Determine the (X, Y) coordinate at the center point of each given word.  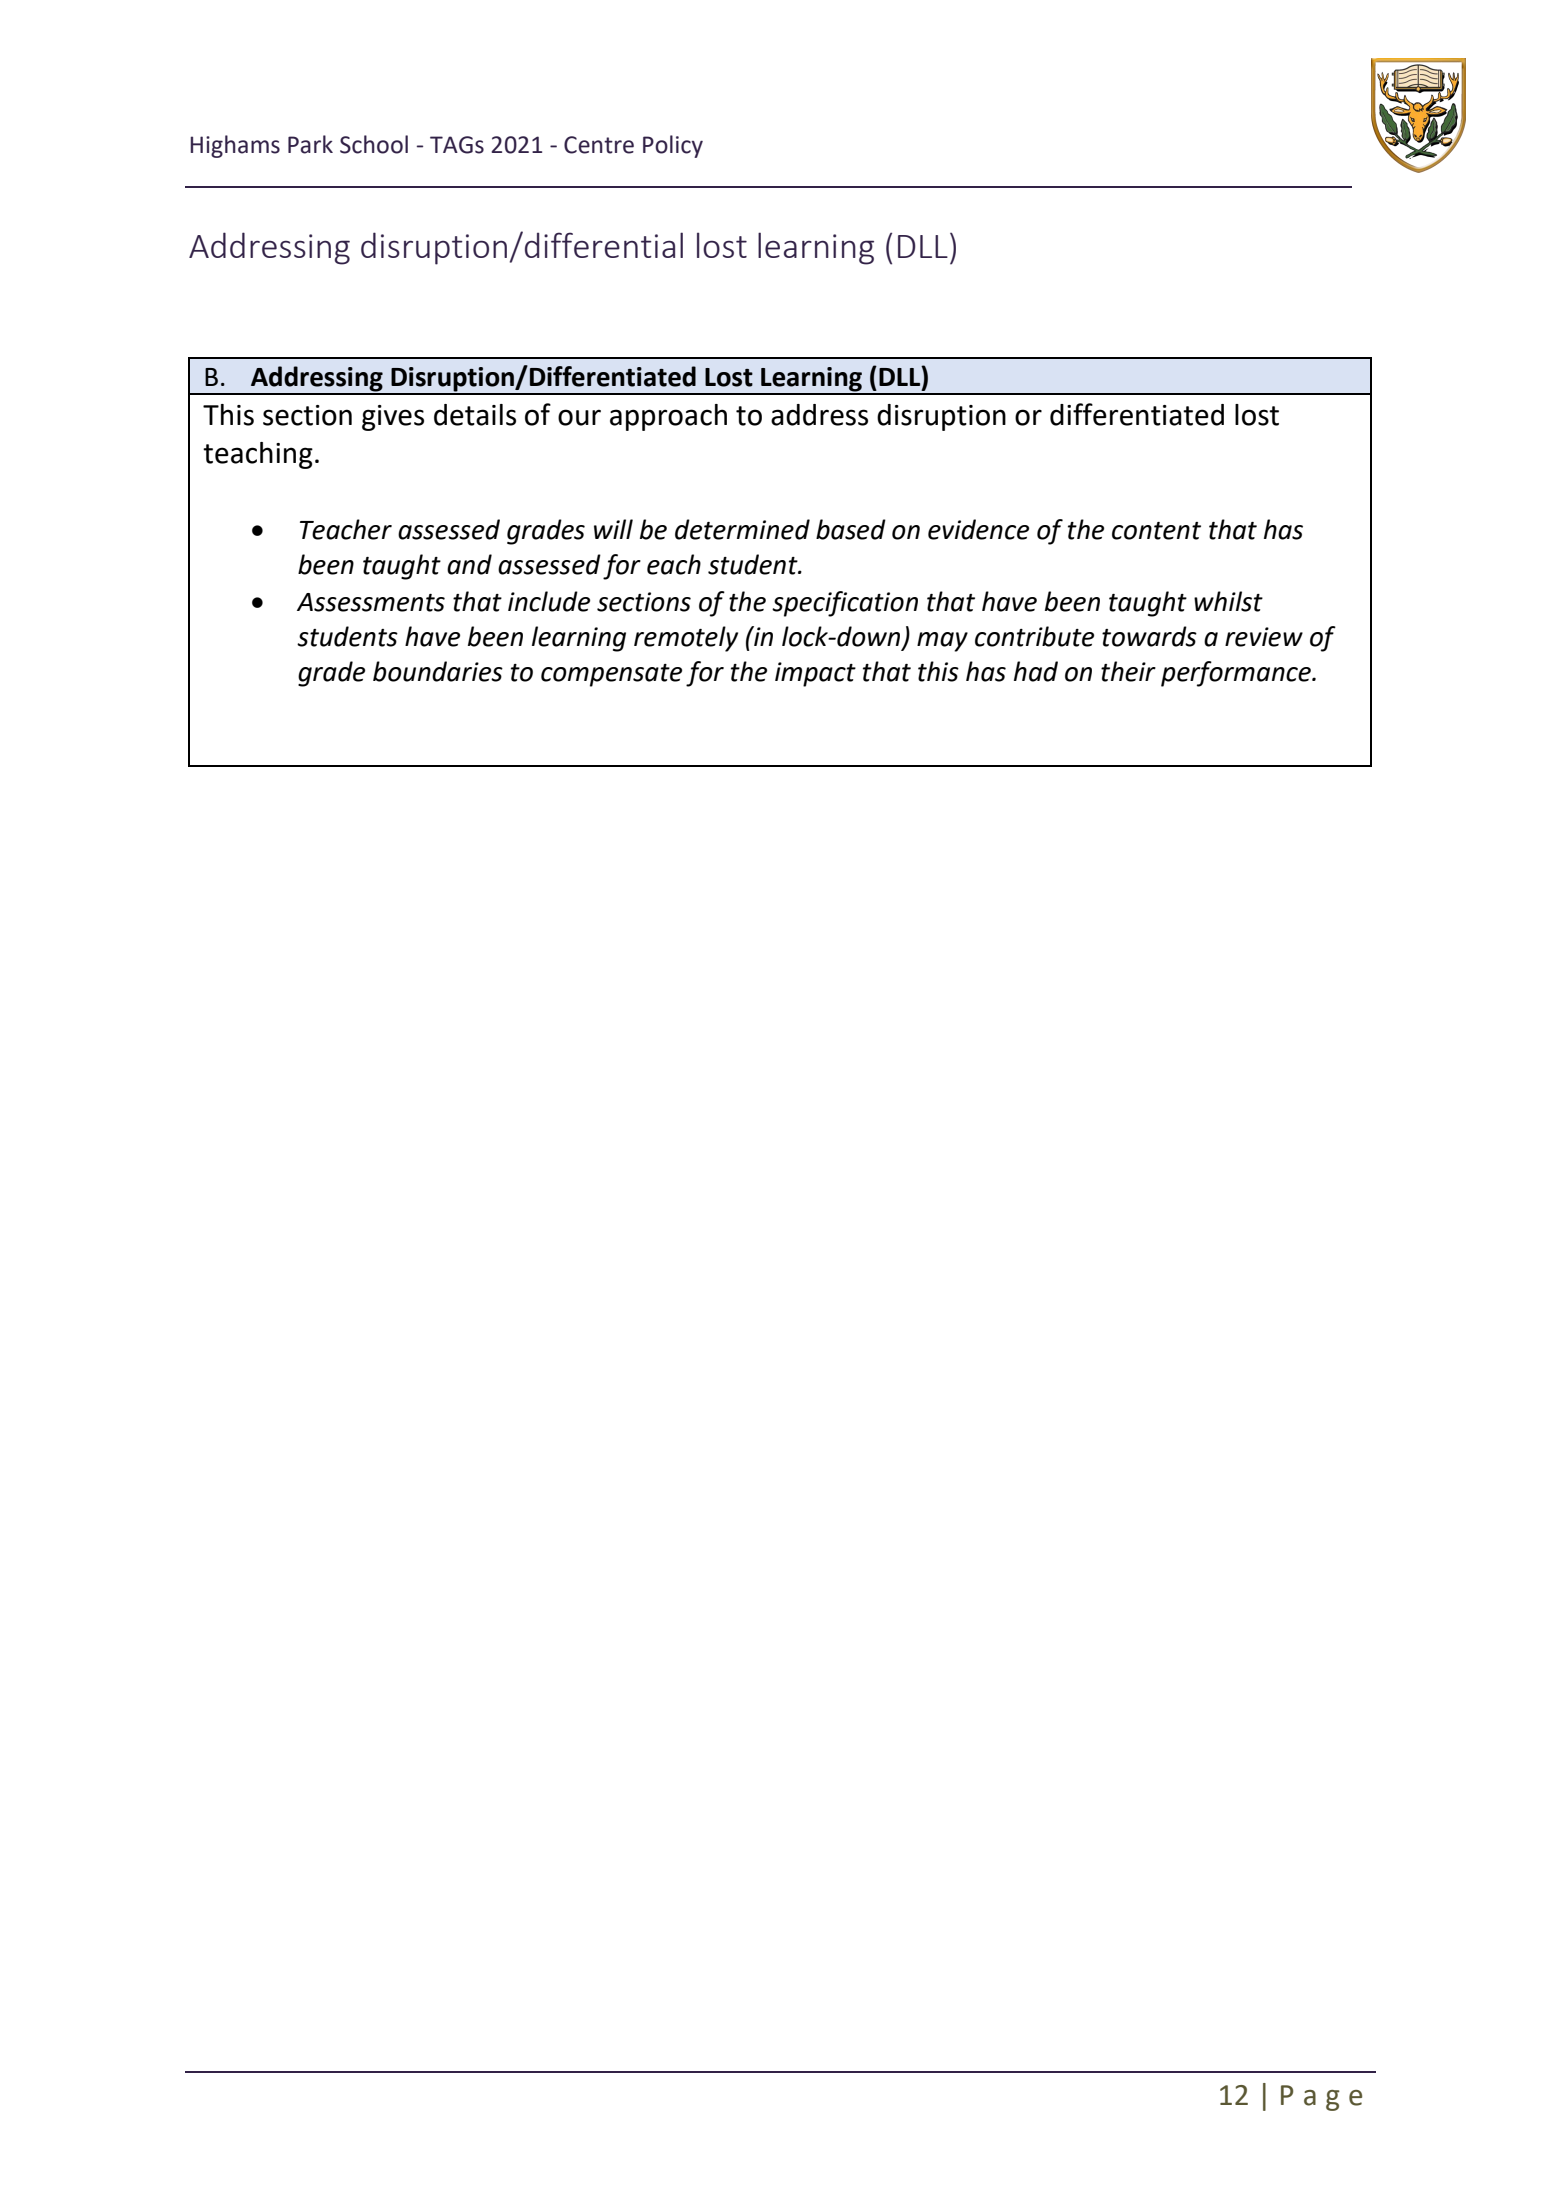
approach (668, 417)
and (469, 564)
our (579, 417)
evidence (978, 529)
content (1156, 531)
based (851, 529)
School (374, 144)
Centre (599, 145)
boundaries (438, 671)
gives (393, 418)
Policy (673, 146)
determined (742, 529)
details (475, 415)
